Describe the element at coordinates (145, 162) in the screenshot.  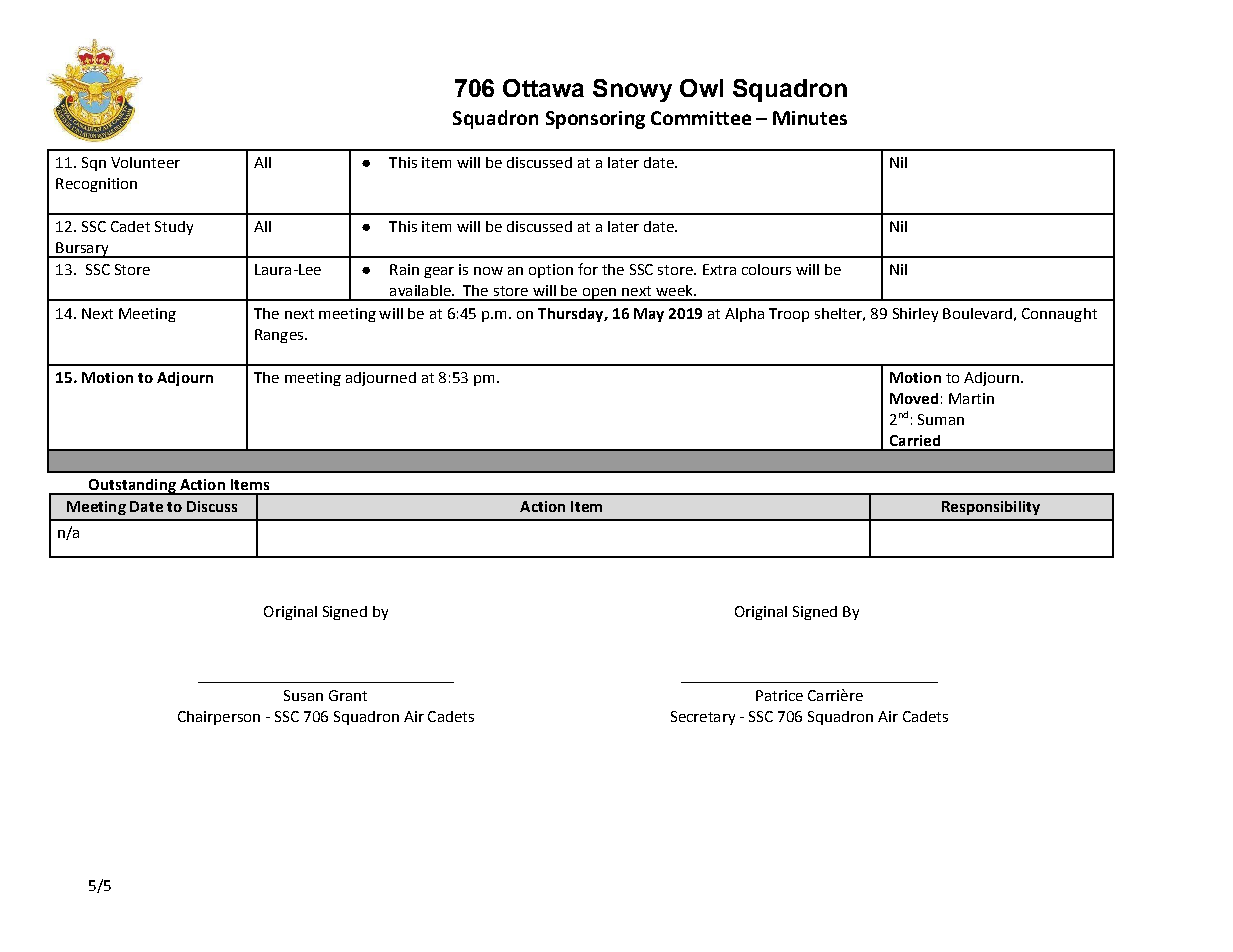
I see `Volunteer` at that location.
